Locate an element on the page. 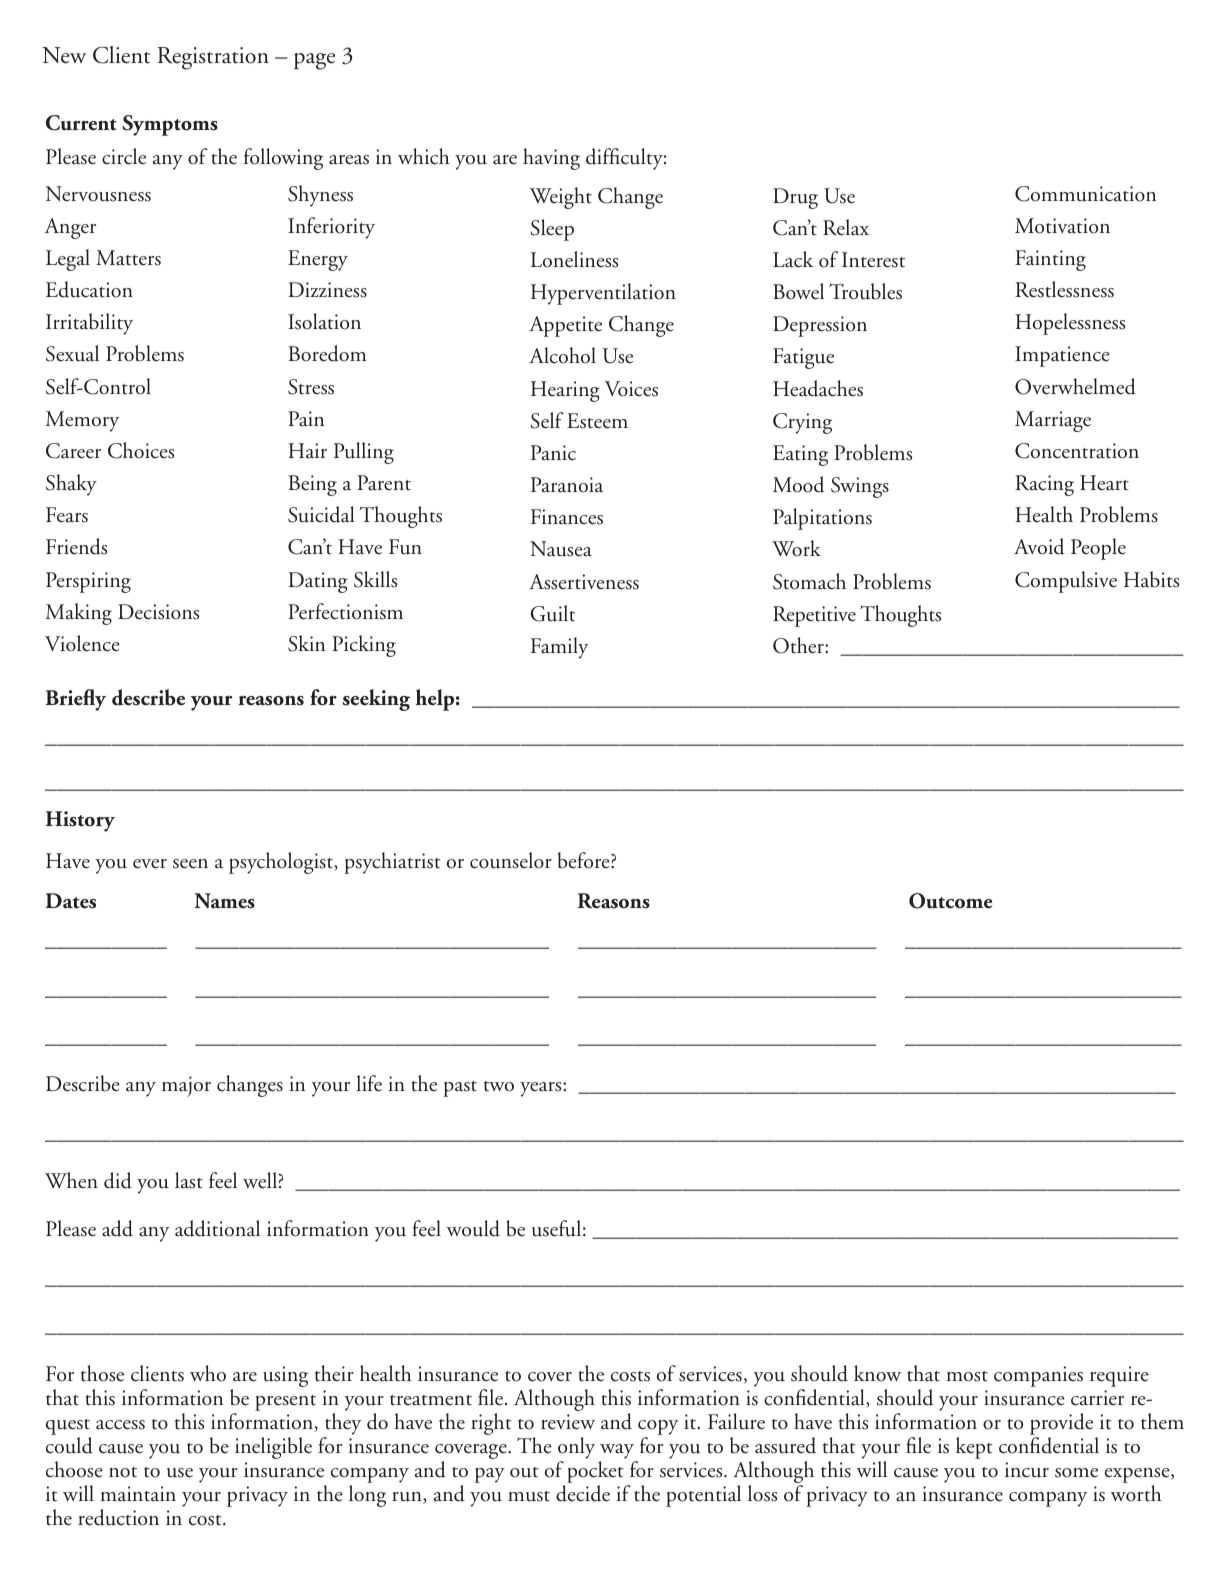  Choices is located at coordinates (141, 450).
